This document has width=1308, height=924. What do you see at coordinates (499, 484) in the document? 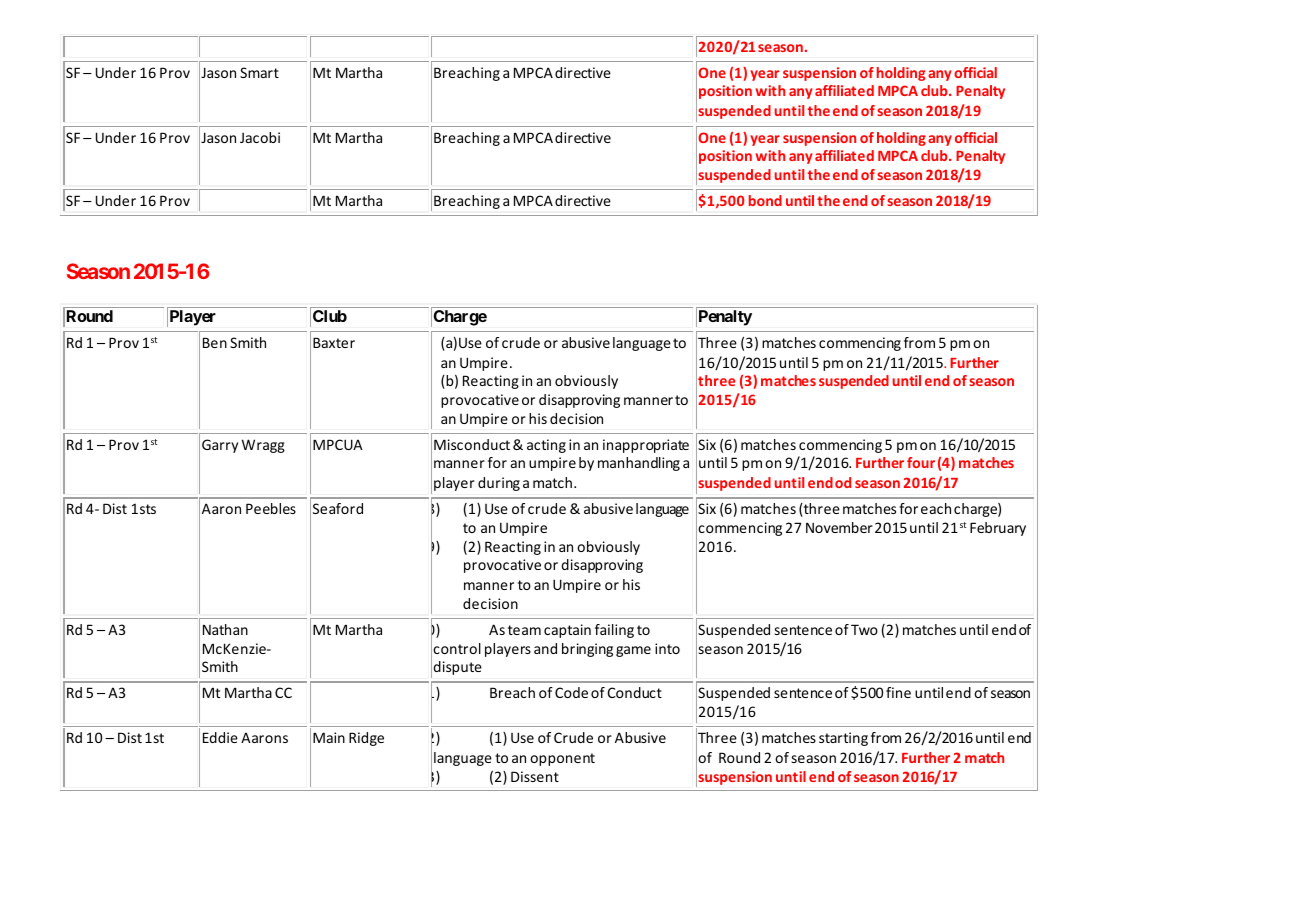
I see `during` at bounding box center [499, 484].
